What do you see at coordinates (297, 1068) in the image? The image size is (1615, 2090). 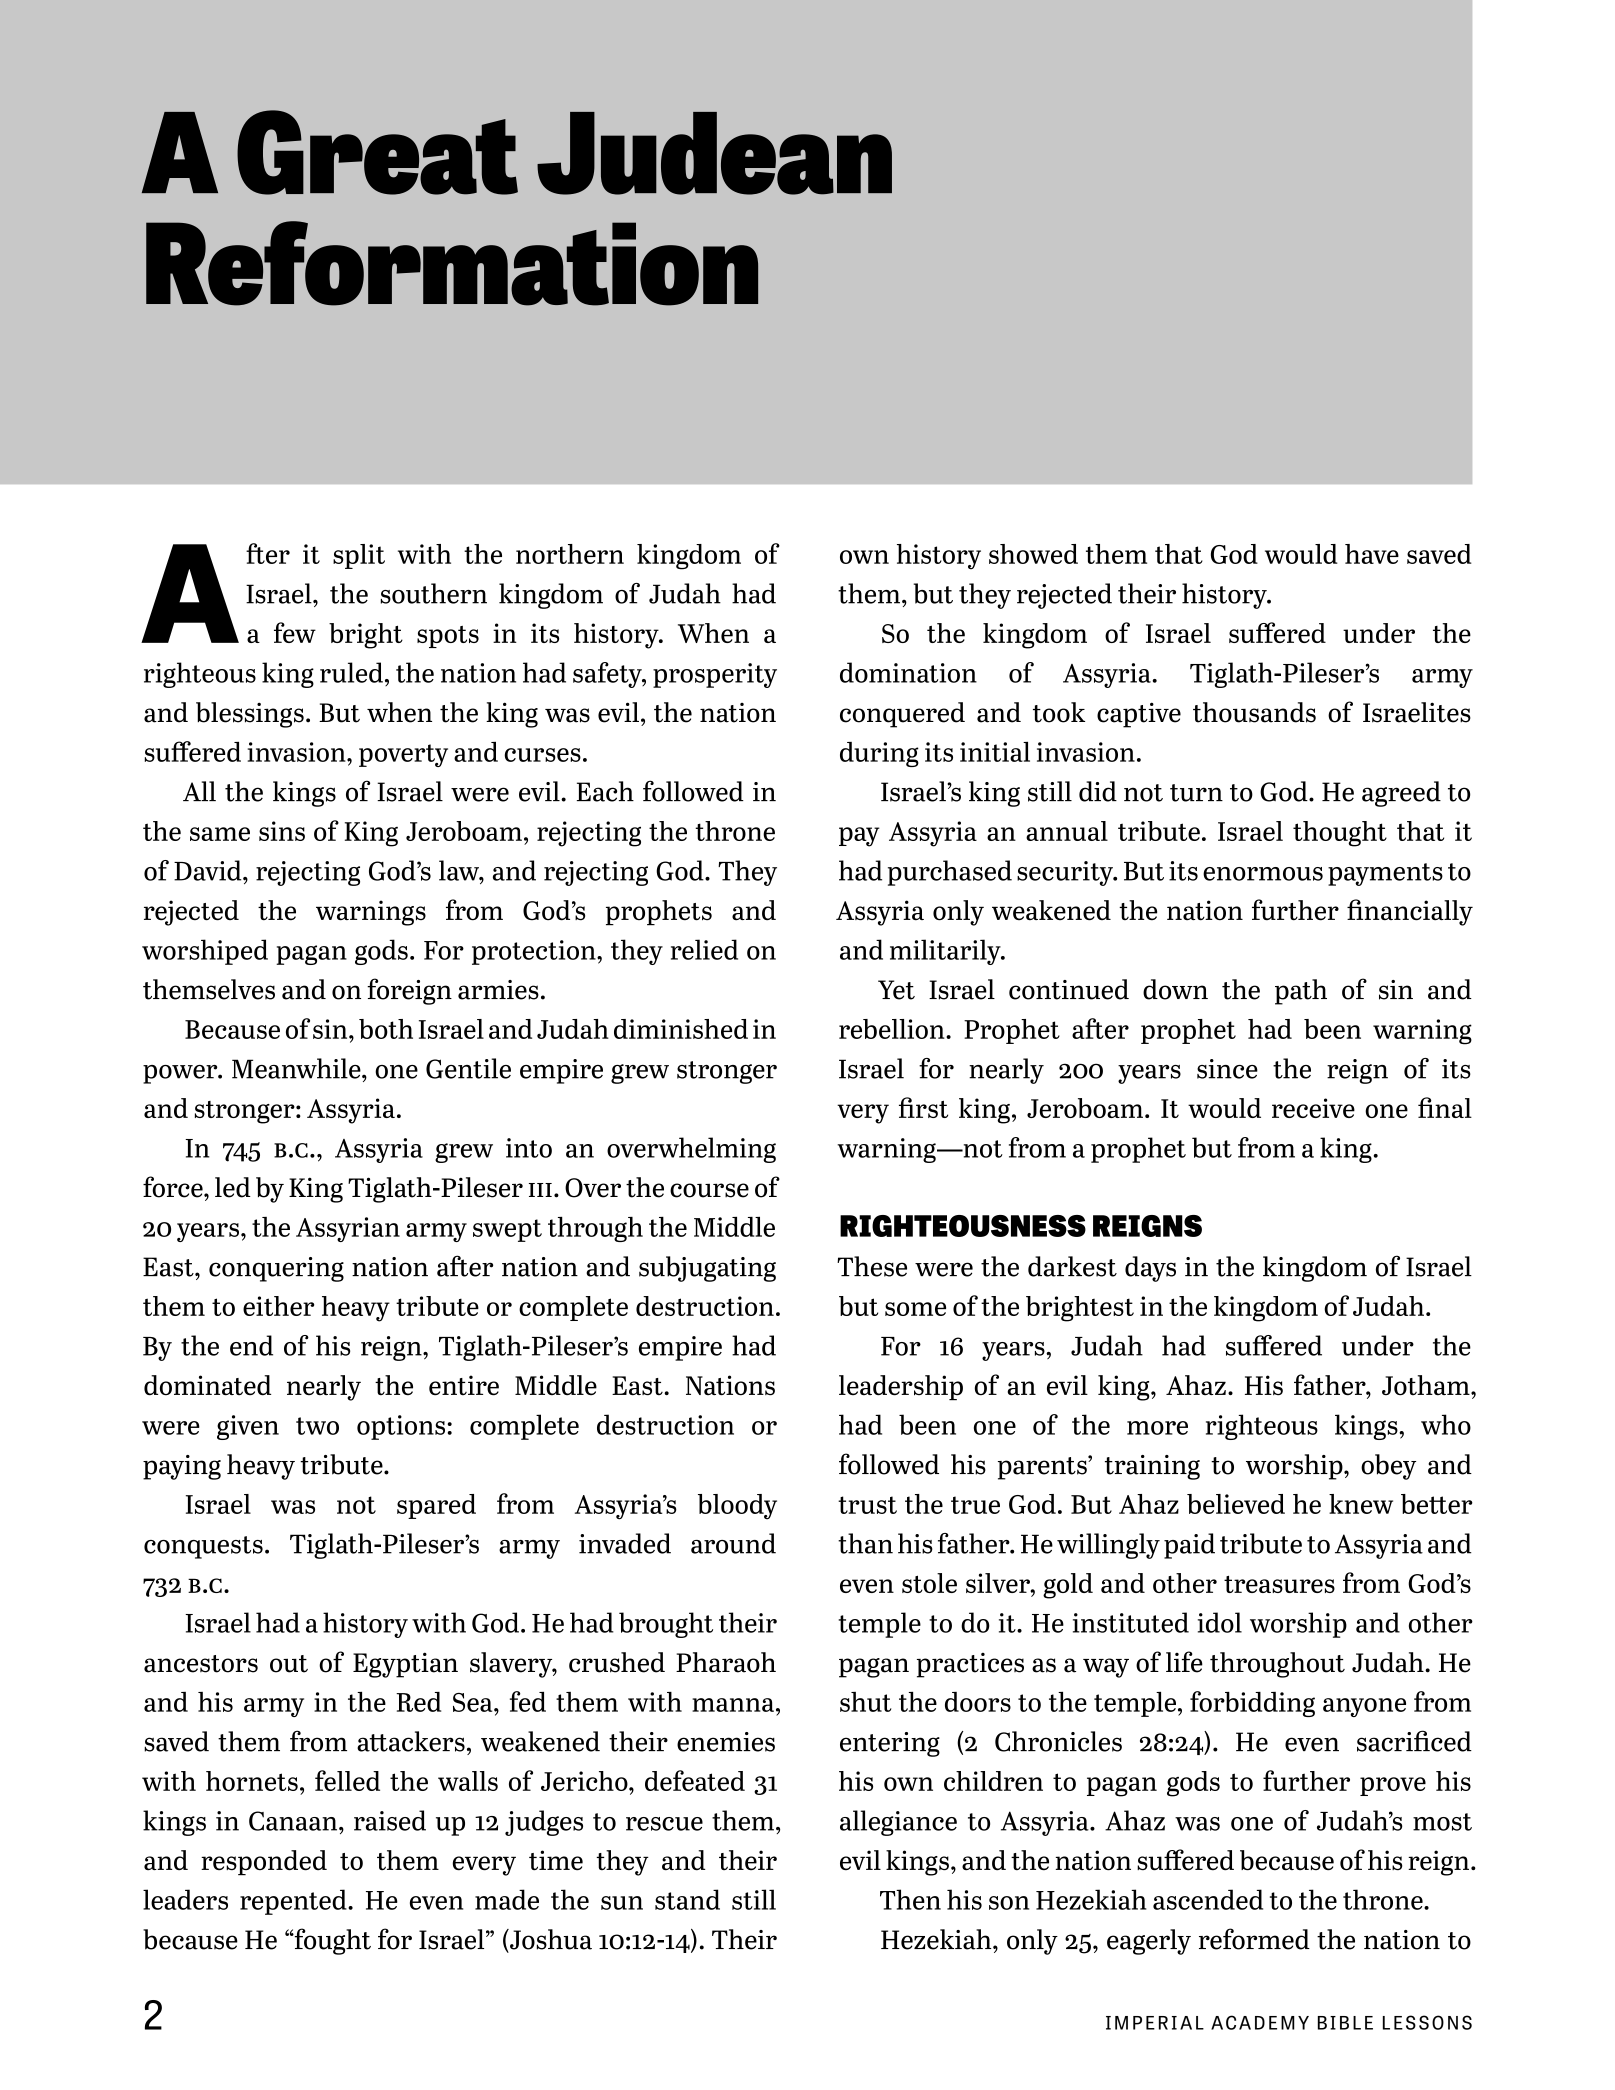 I see `Meanwhile` at bounding box center [297, 1068].
